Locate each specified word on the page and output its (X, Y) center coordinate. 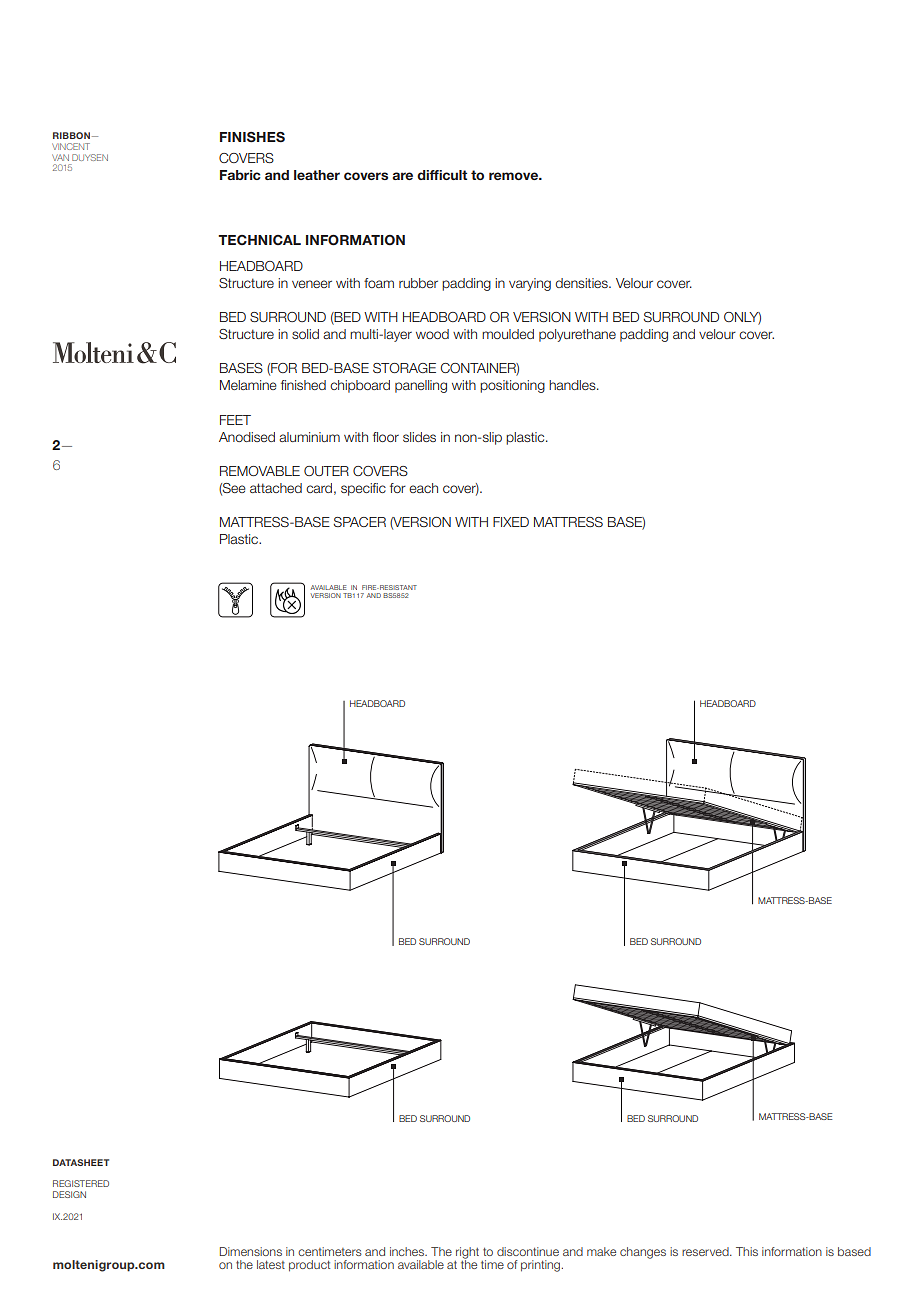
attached (276, 488)
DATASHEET (81, 1162)
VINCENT (71, 146)
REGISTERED (81, 1183)
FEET (235, 420)
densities (582, 283)
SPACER (360, 522)
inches (408, 1251)
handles (573, 385)
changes (643, 1253)
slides (419, 437)
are (402, 176)
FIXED (511, 522)
